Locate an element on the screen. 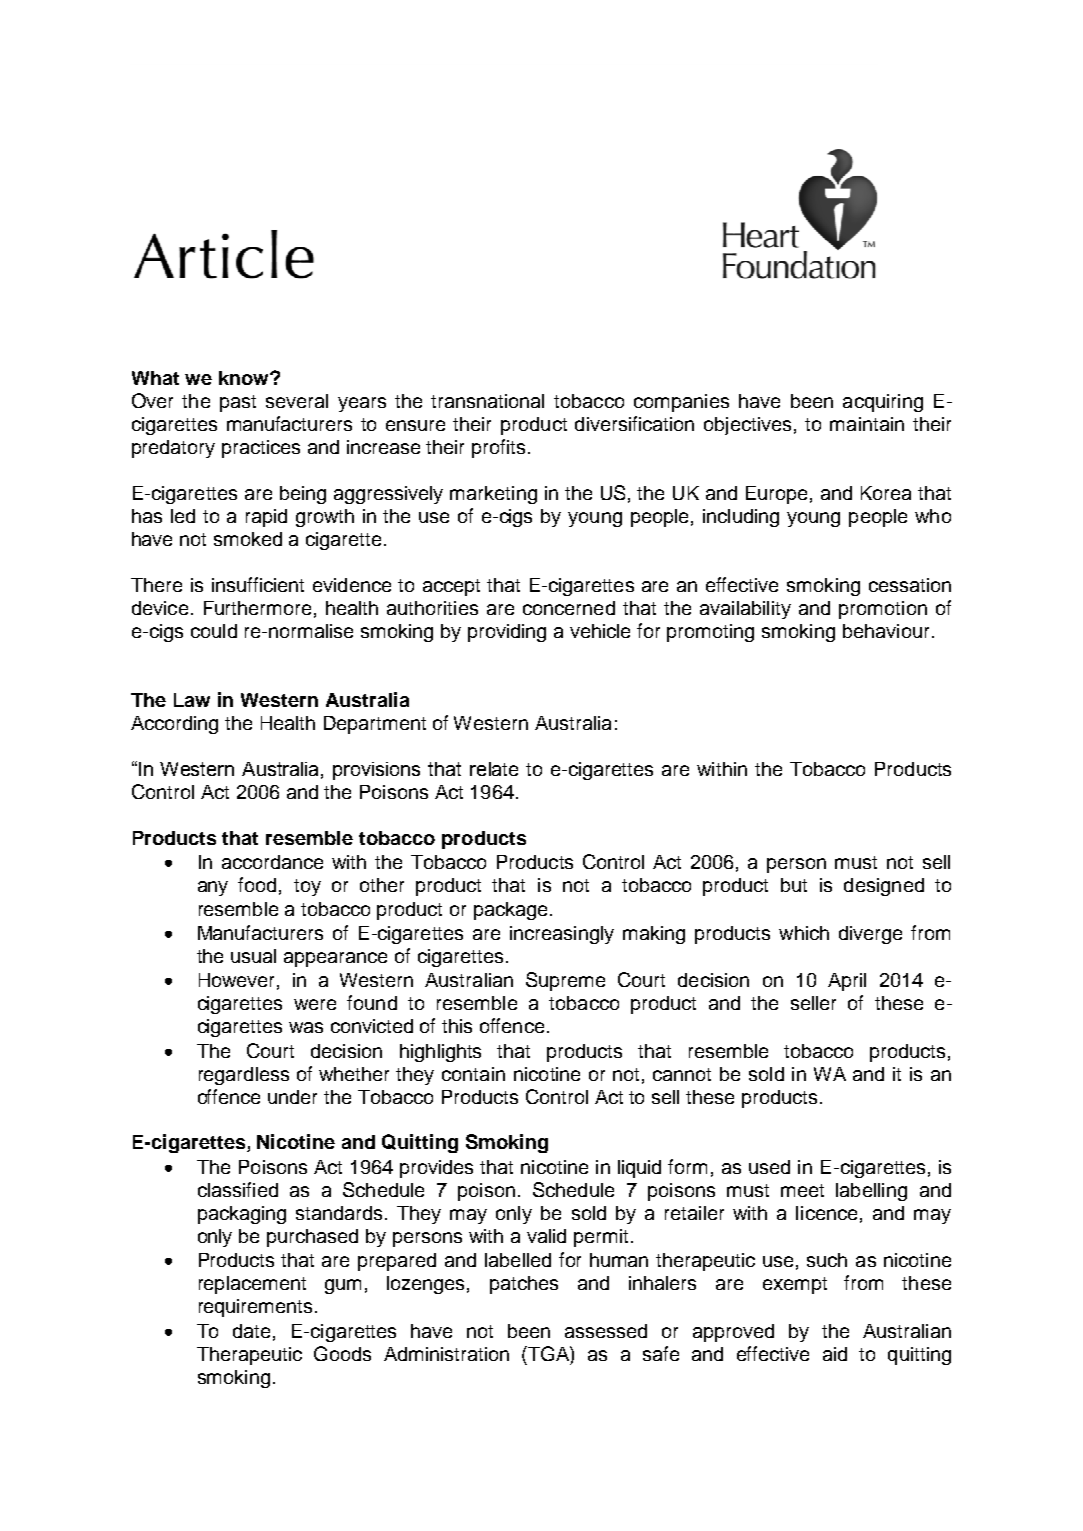 The width and height of the screenshot is (1083, 1531). relate is located at coordinates (494, 769).
